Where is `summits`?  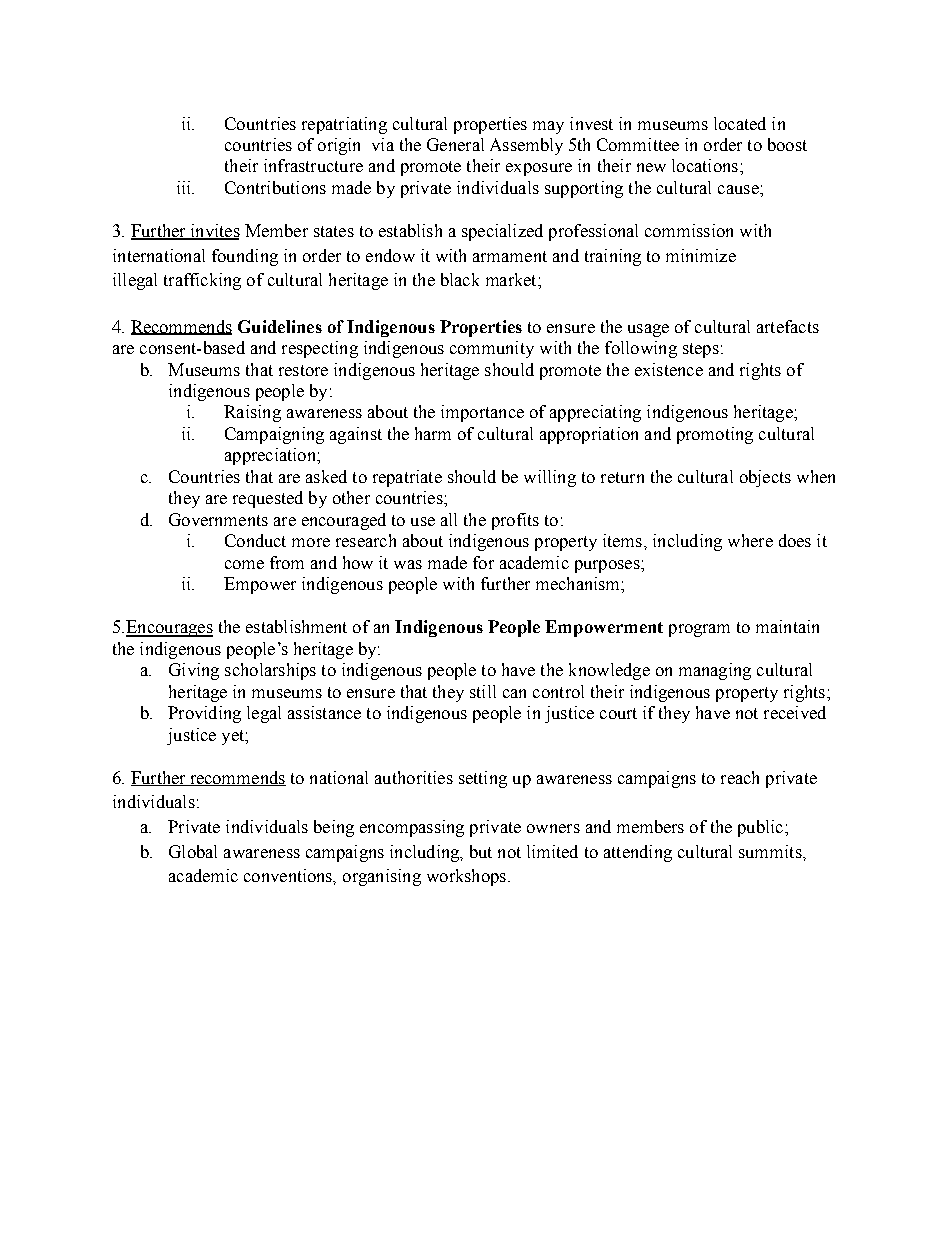
summits is located at coordinates (771, 851).
